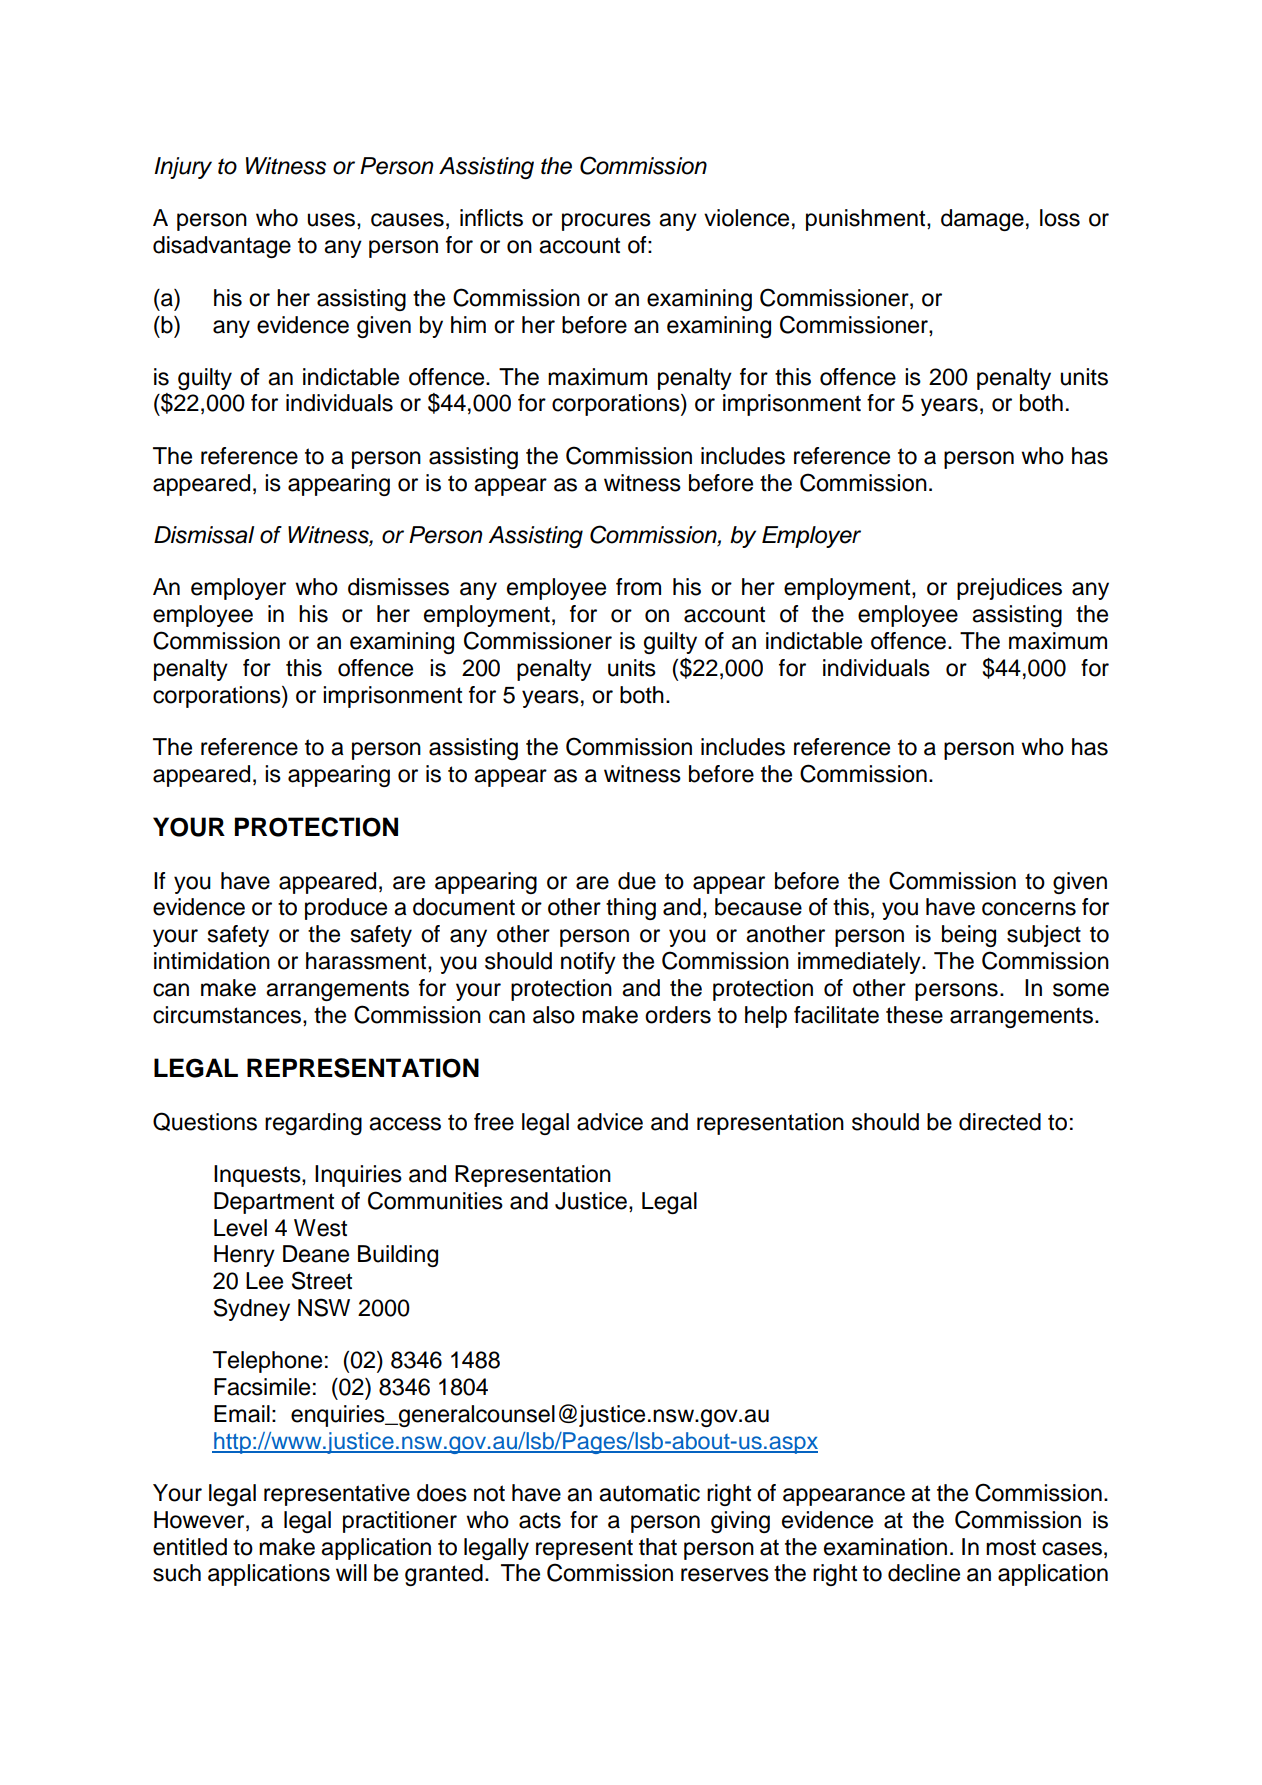  I want to click on Department, so click(274, 1203).
